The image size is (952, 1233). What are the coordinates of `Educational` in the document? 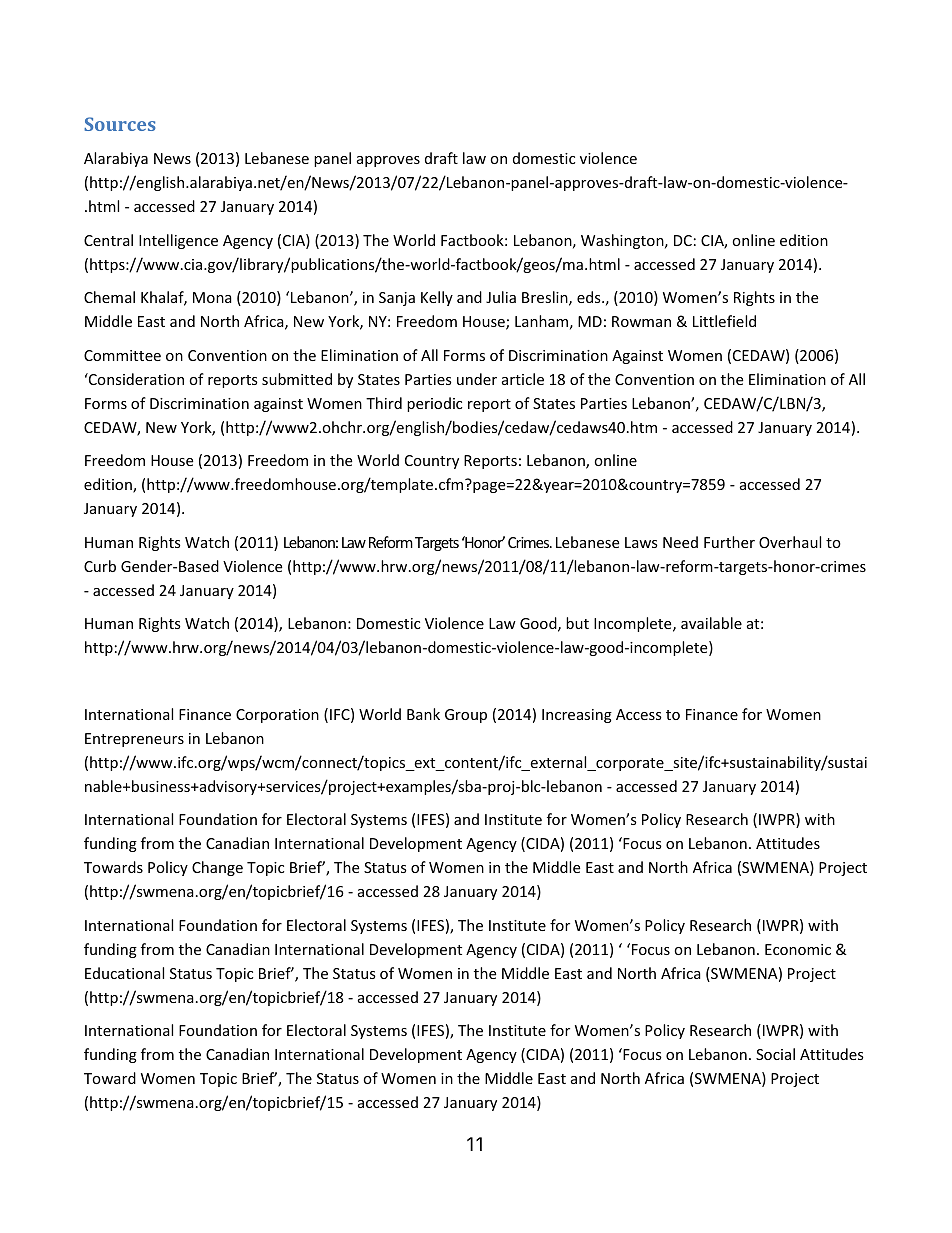 It's located at (124, 973).
